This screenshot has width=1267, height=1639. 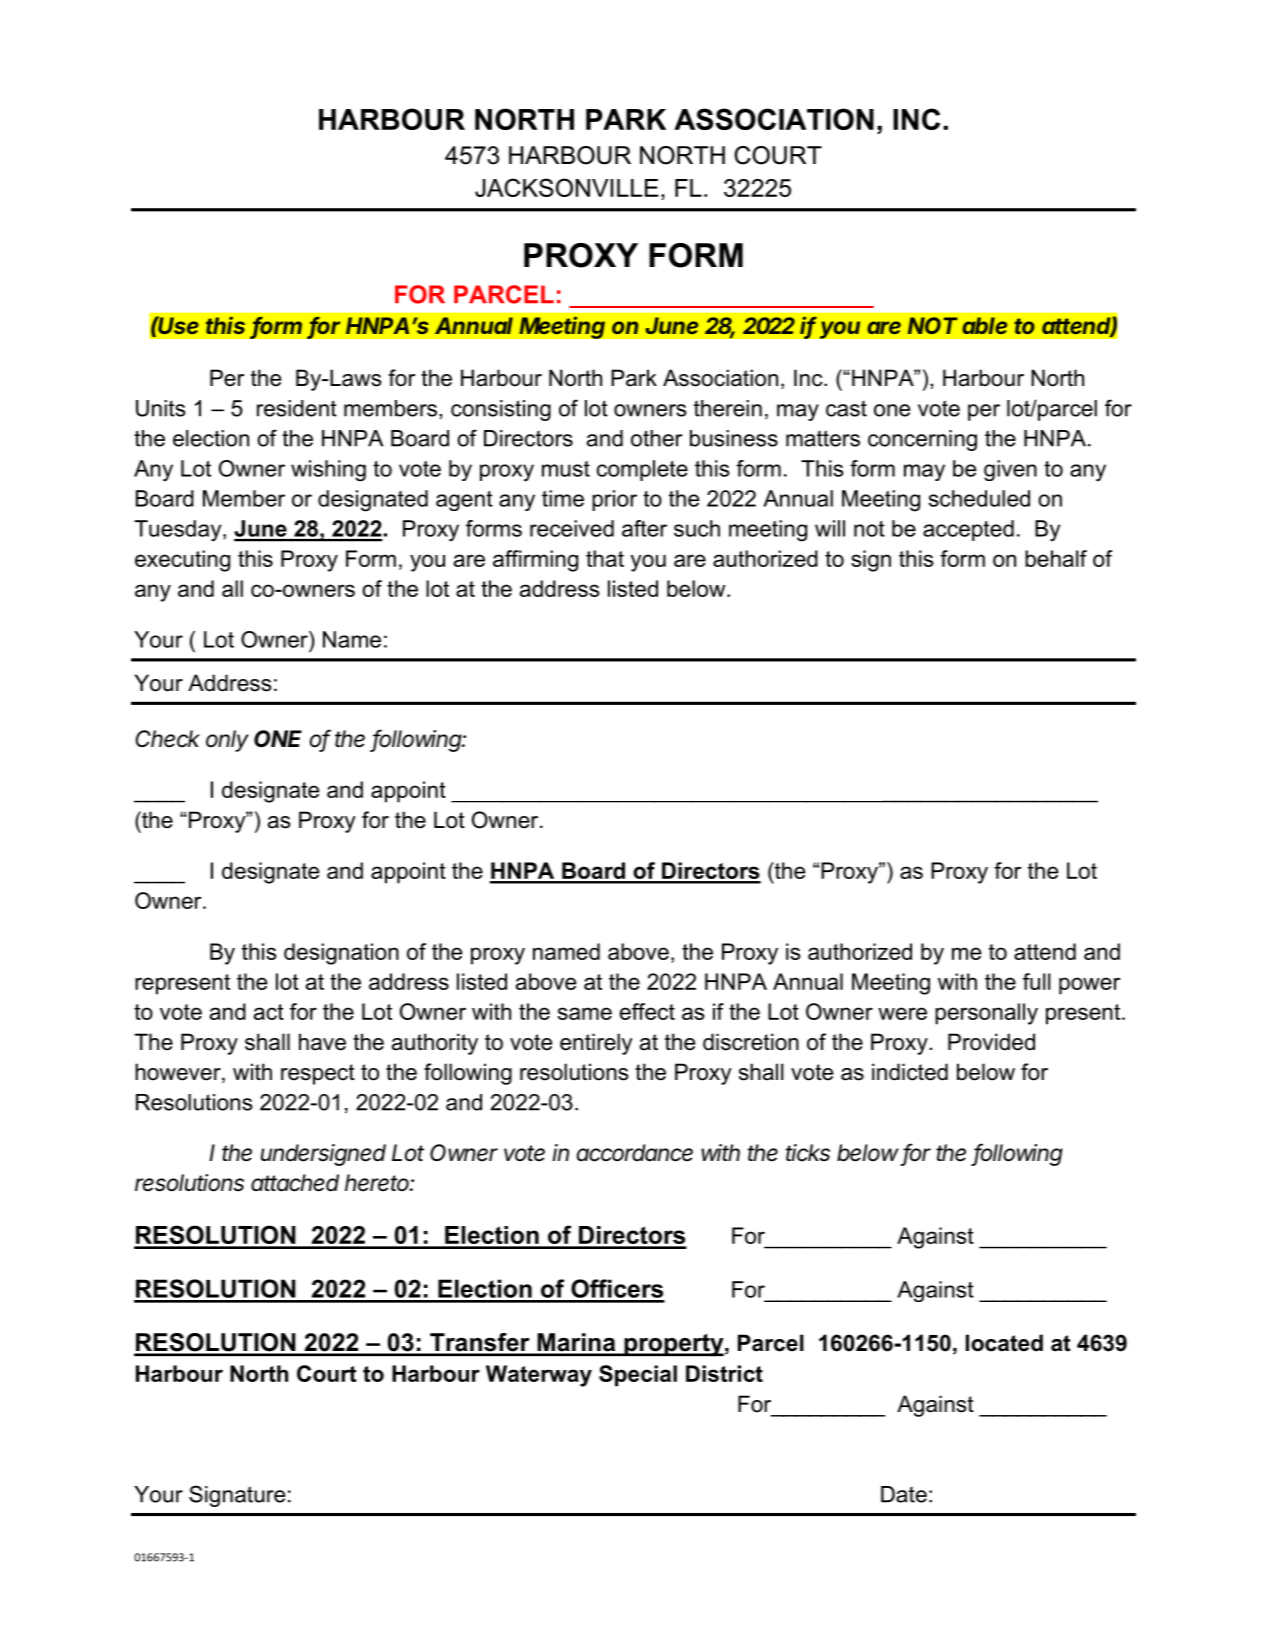 What do you see at coordinates (227, 741) in the screenshot?
I see `only` at bounding box center [227, 741].
